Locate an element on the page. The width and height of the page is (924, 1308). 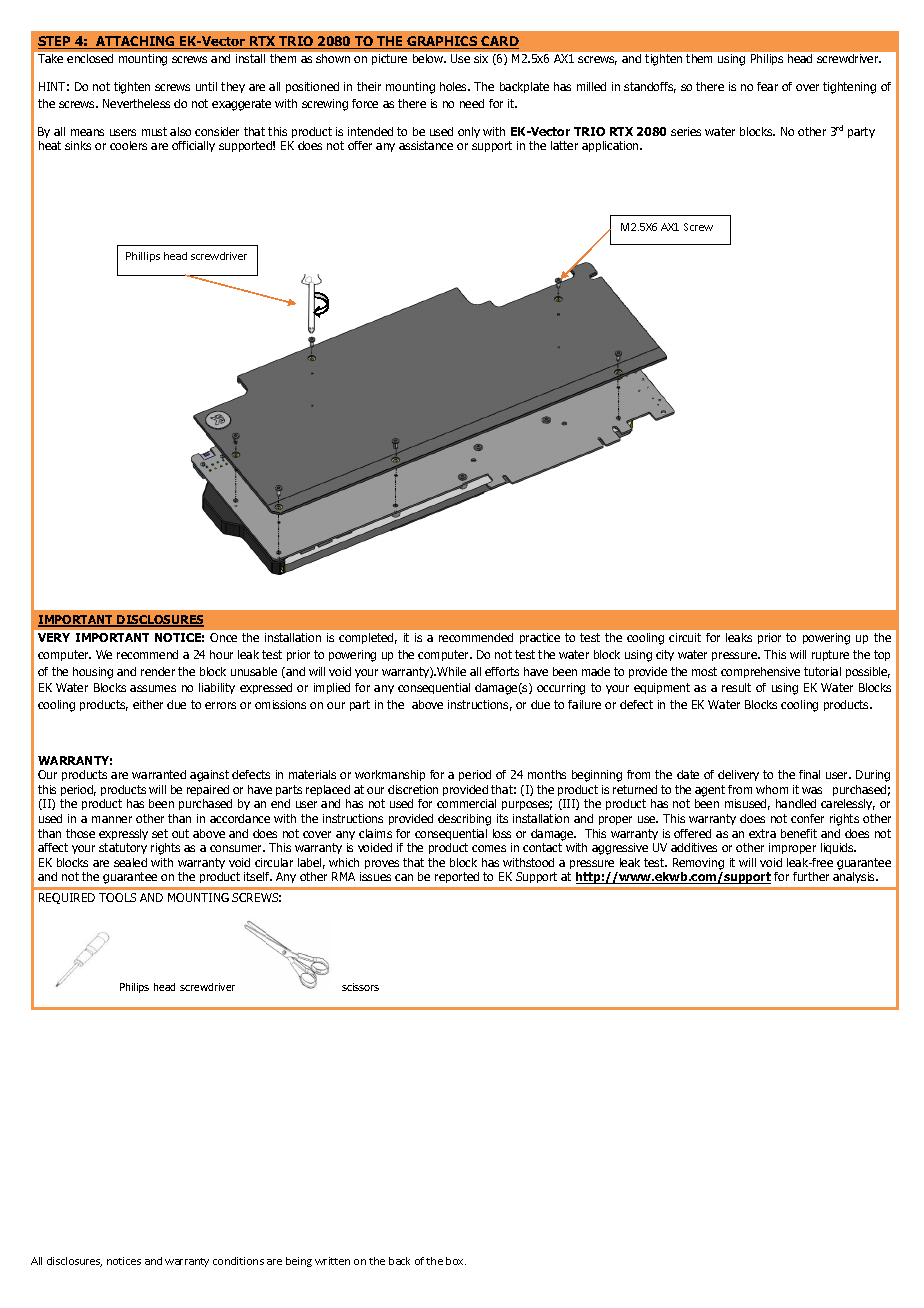
box is located at coordinates (456, 1261).
